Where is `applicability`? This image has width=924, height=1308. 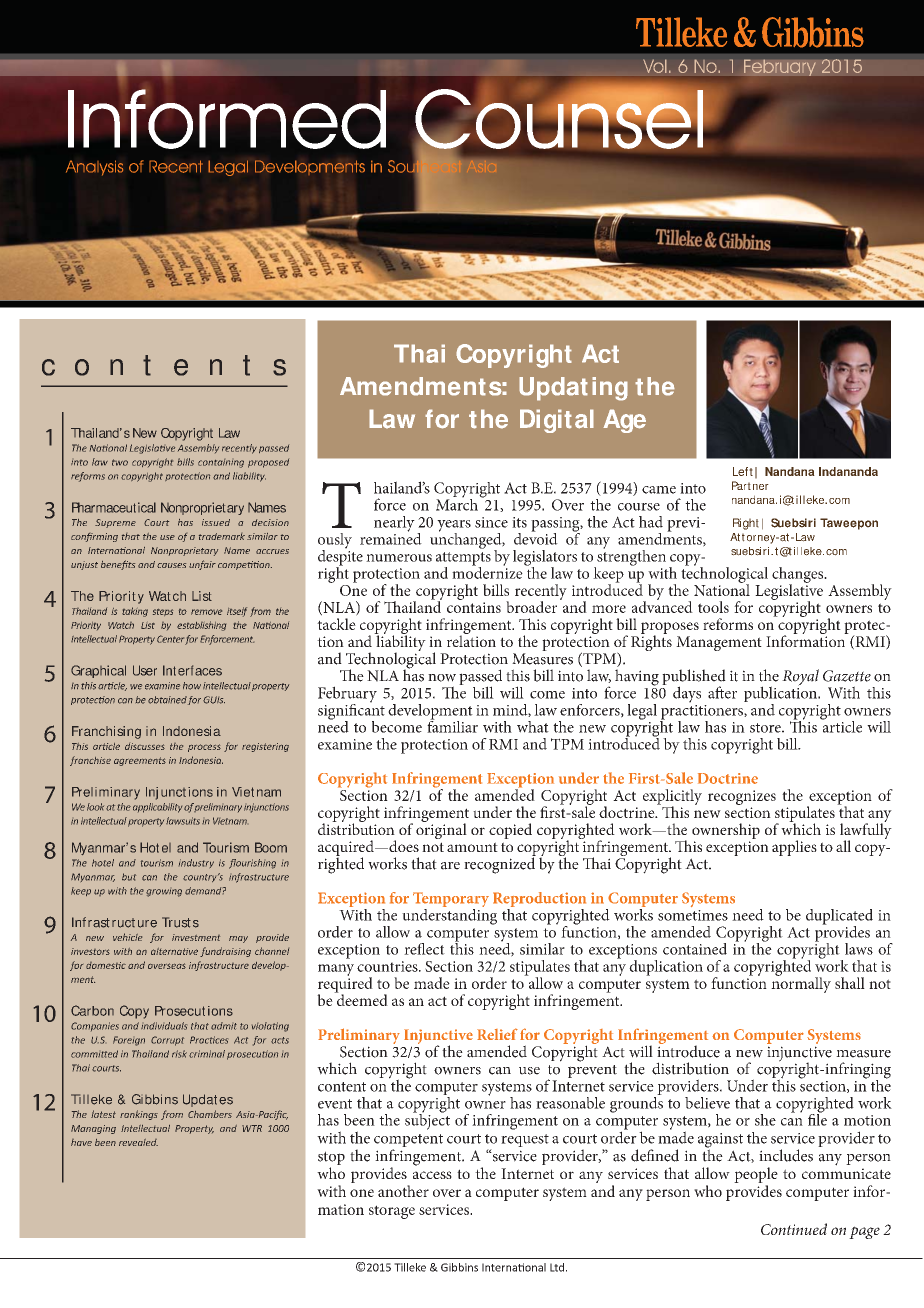
applicability is located at coordinates (157, 808).
